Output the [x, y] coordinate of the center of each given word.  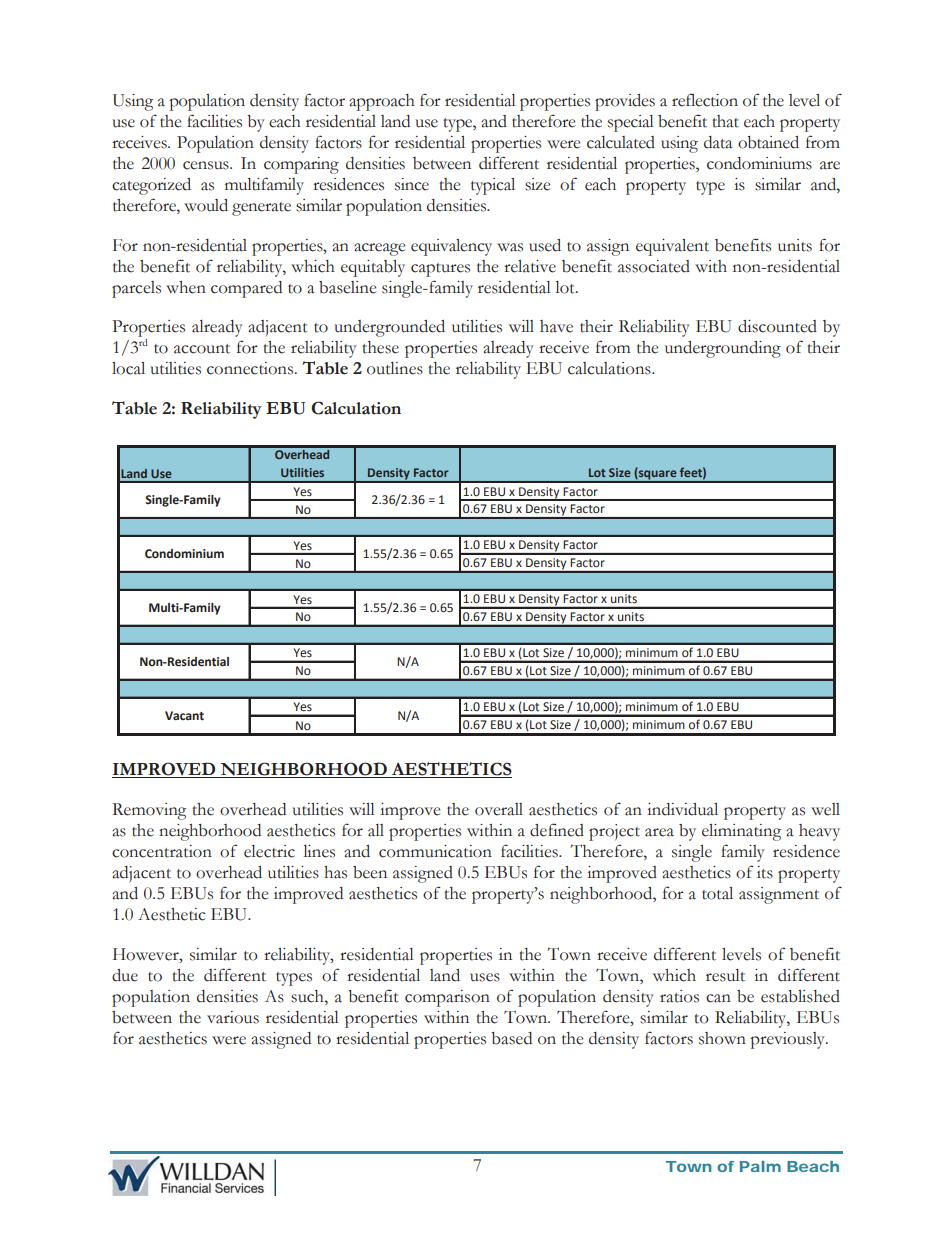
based [511, 1038]
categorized [151, 186]
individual [682, 809]
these [380, 347]
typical [493, 186]
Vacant [184, 716]
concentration [162, 851]
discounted [777, 326]
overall [499, 809]
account [202, 349]
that [725, 121]
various [233, 1017]
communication [435, 851]
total [717, 893]
